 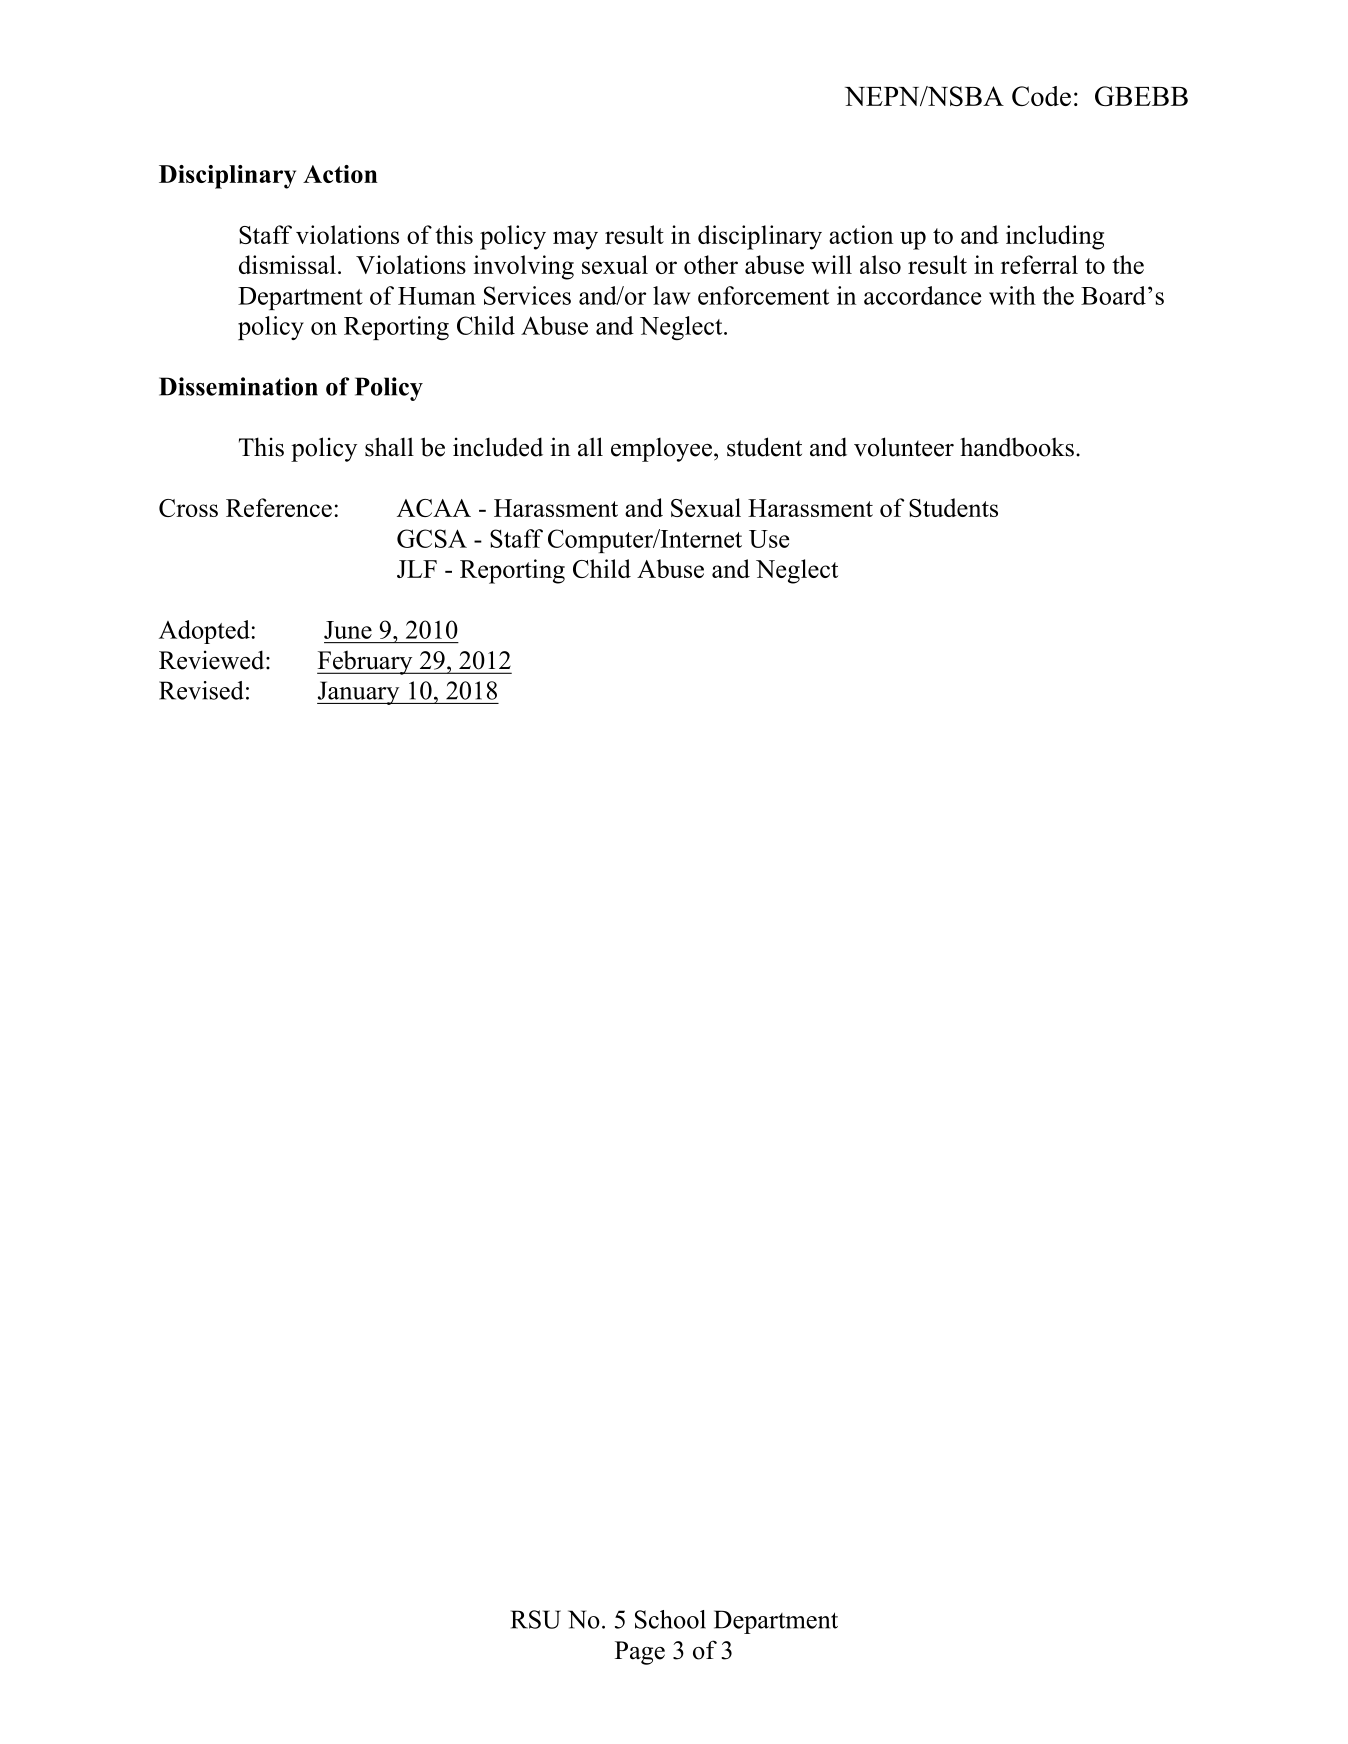 I want to click on School, so click(x=670, y=1619).
